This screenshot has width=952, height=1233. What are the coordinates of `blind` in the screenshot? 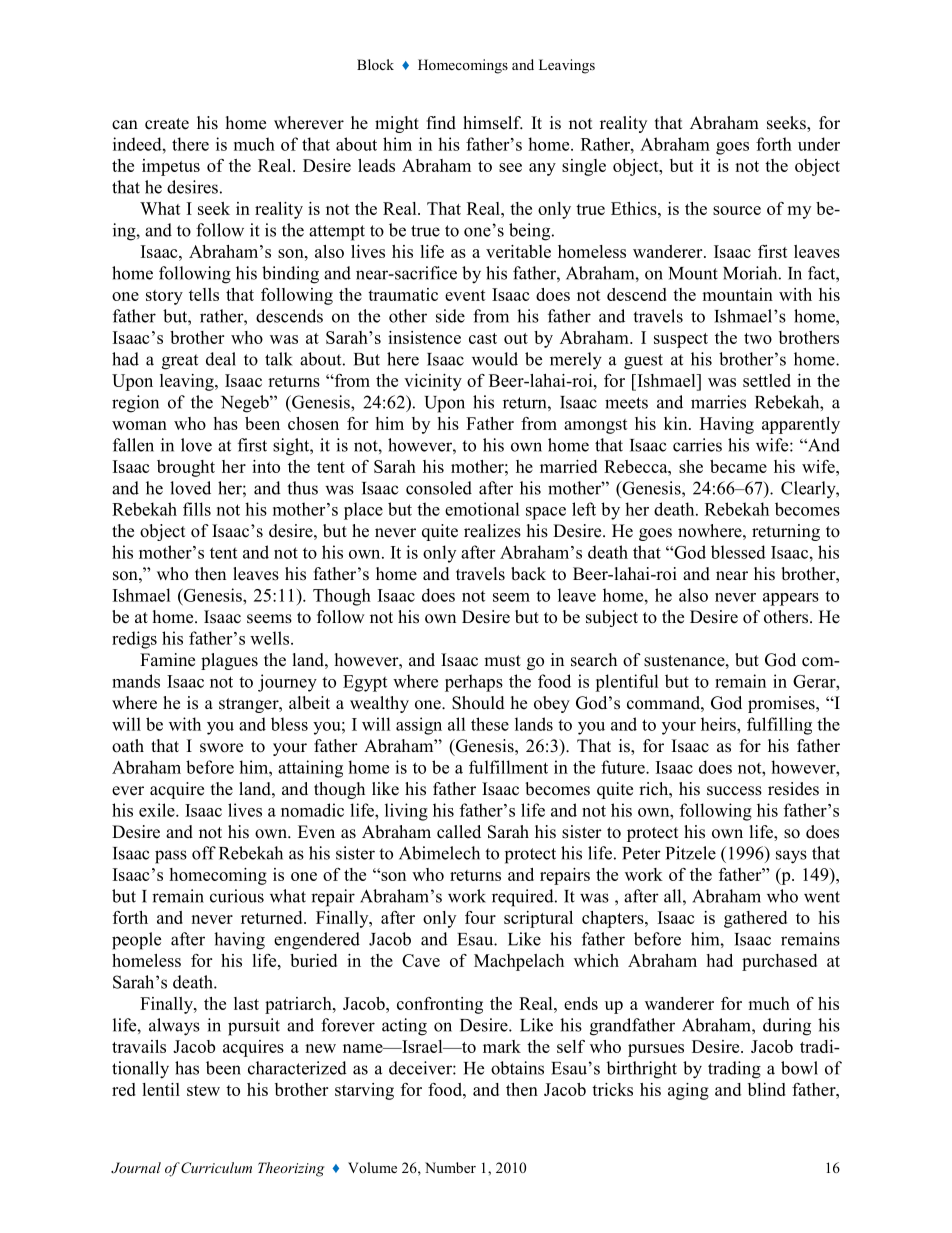 It's located at (767, 1089).
